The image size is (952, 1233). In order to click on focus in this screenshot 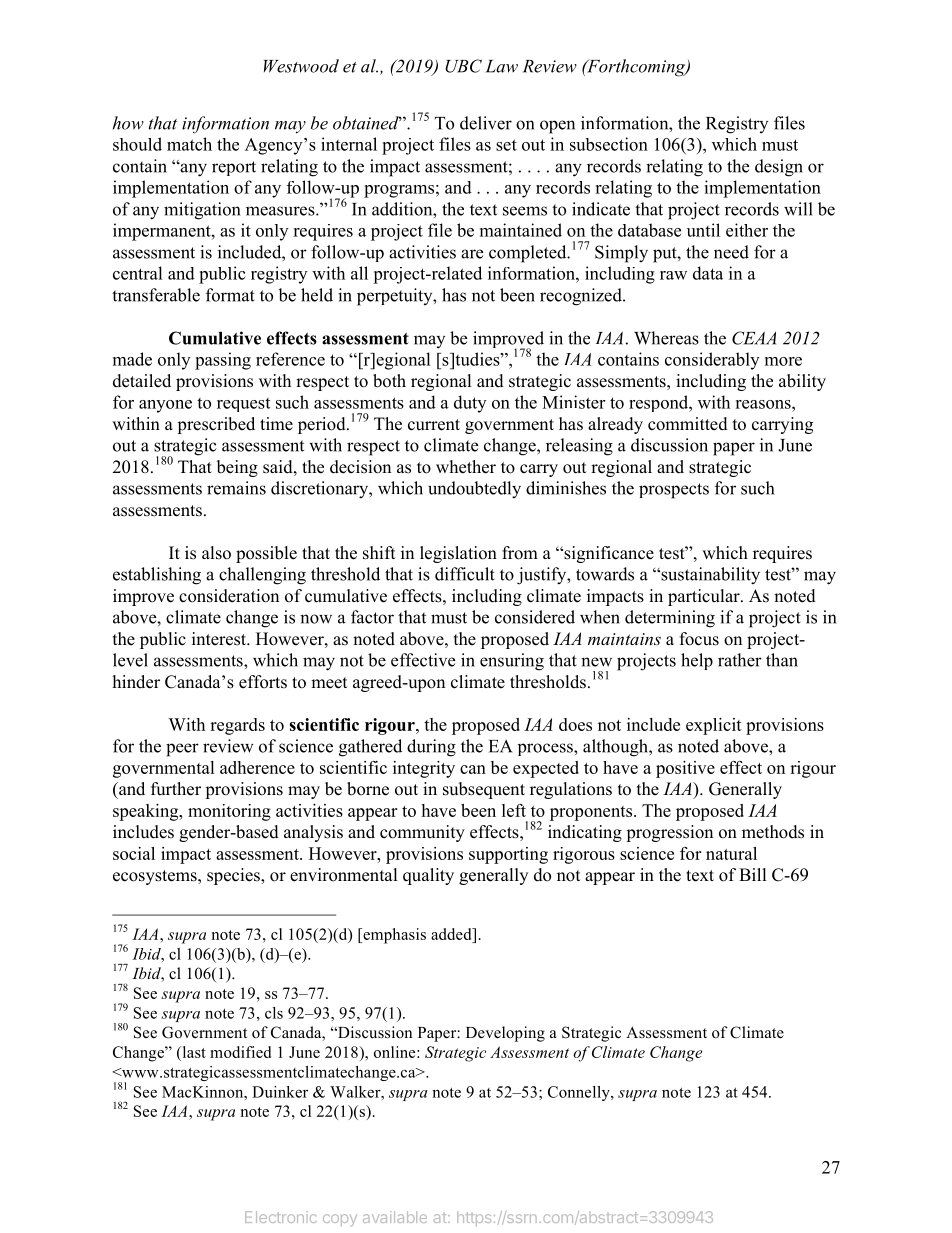, I will do `click(699, 639)`.
